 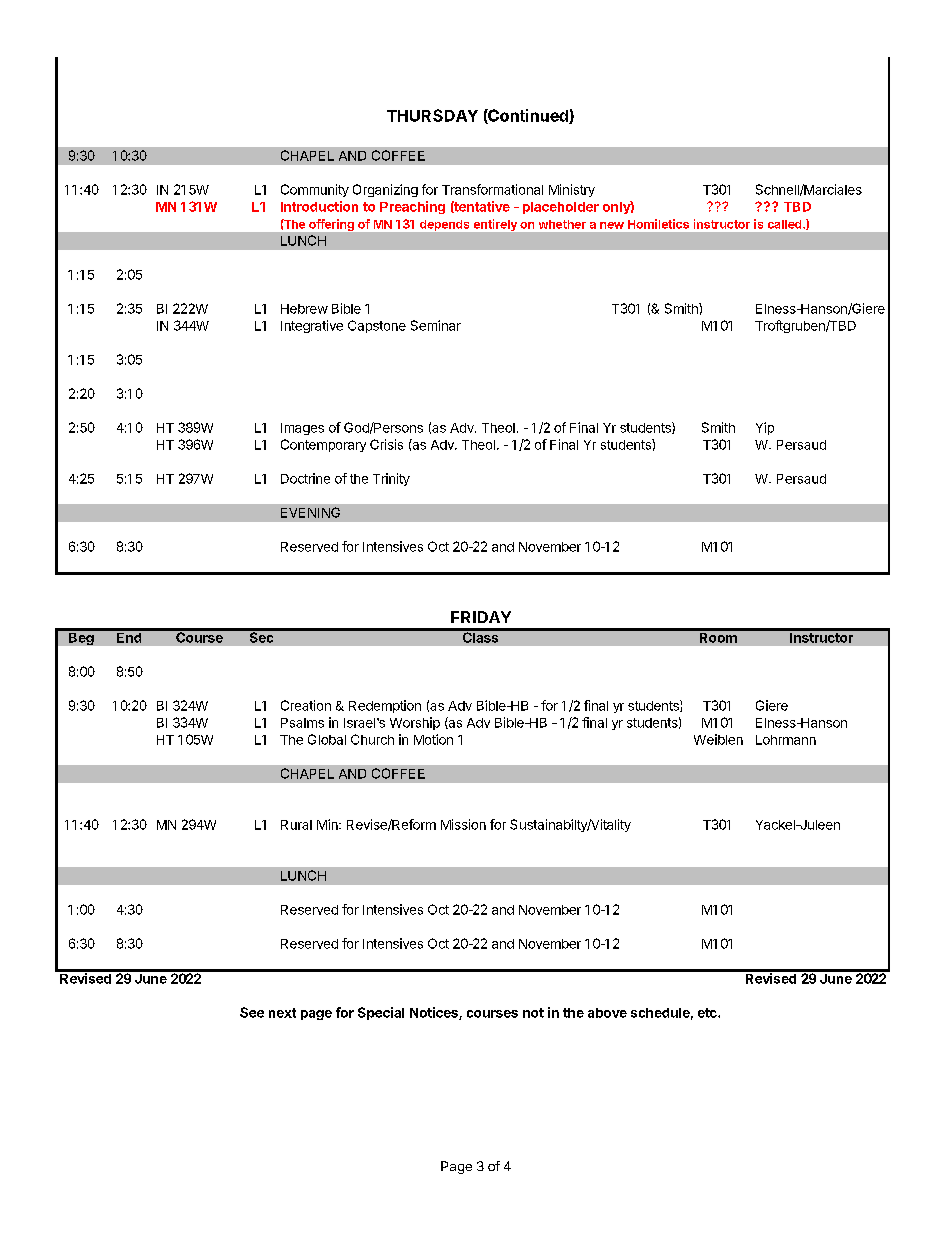 I want to click on Motion, so click(x=433, y=739).
